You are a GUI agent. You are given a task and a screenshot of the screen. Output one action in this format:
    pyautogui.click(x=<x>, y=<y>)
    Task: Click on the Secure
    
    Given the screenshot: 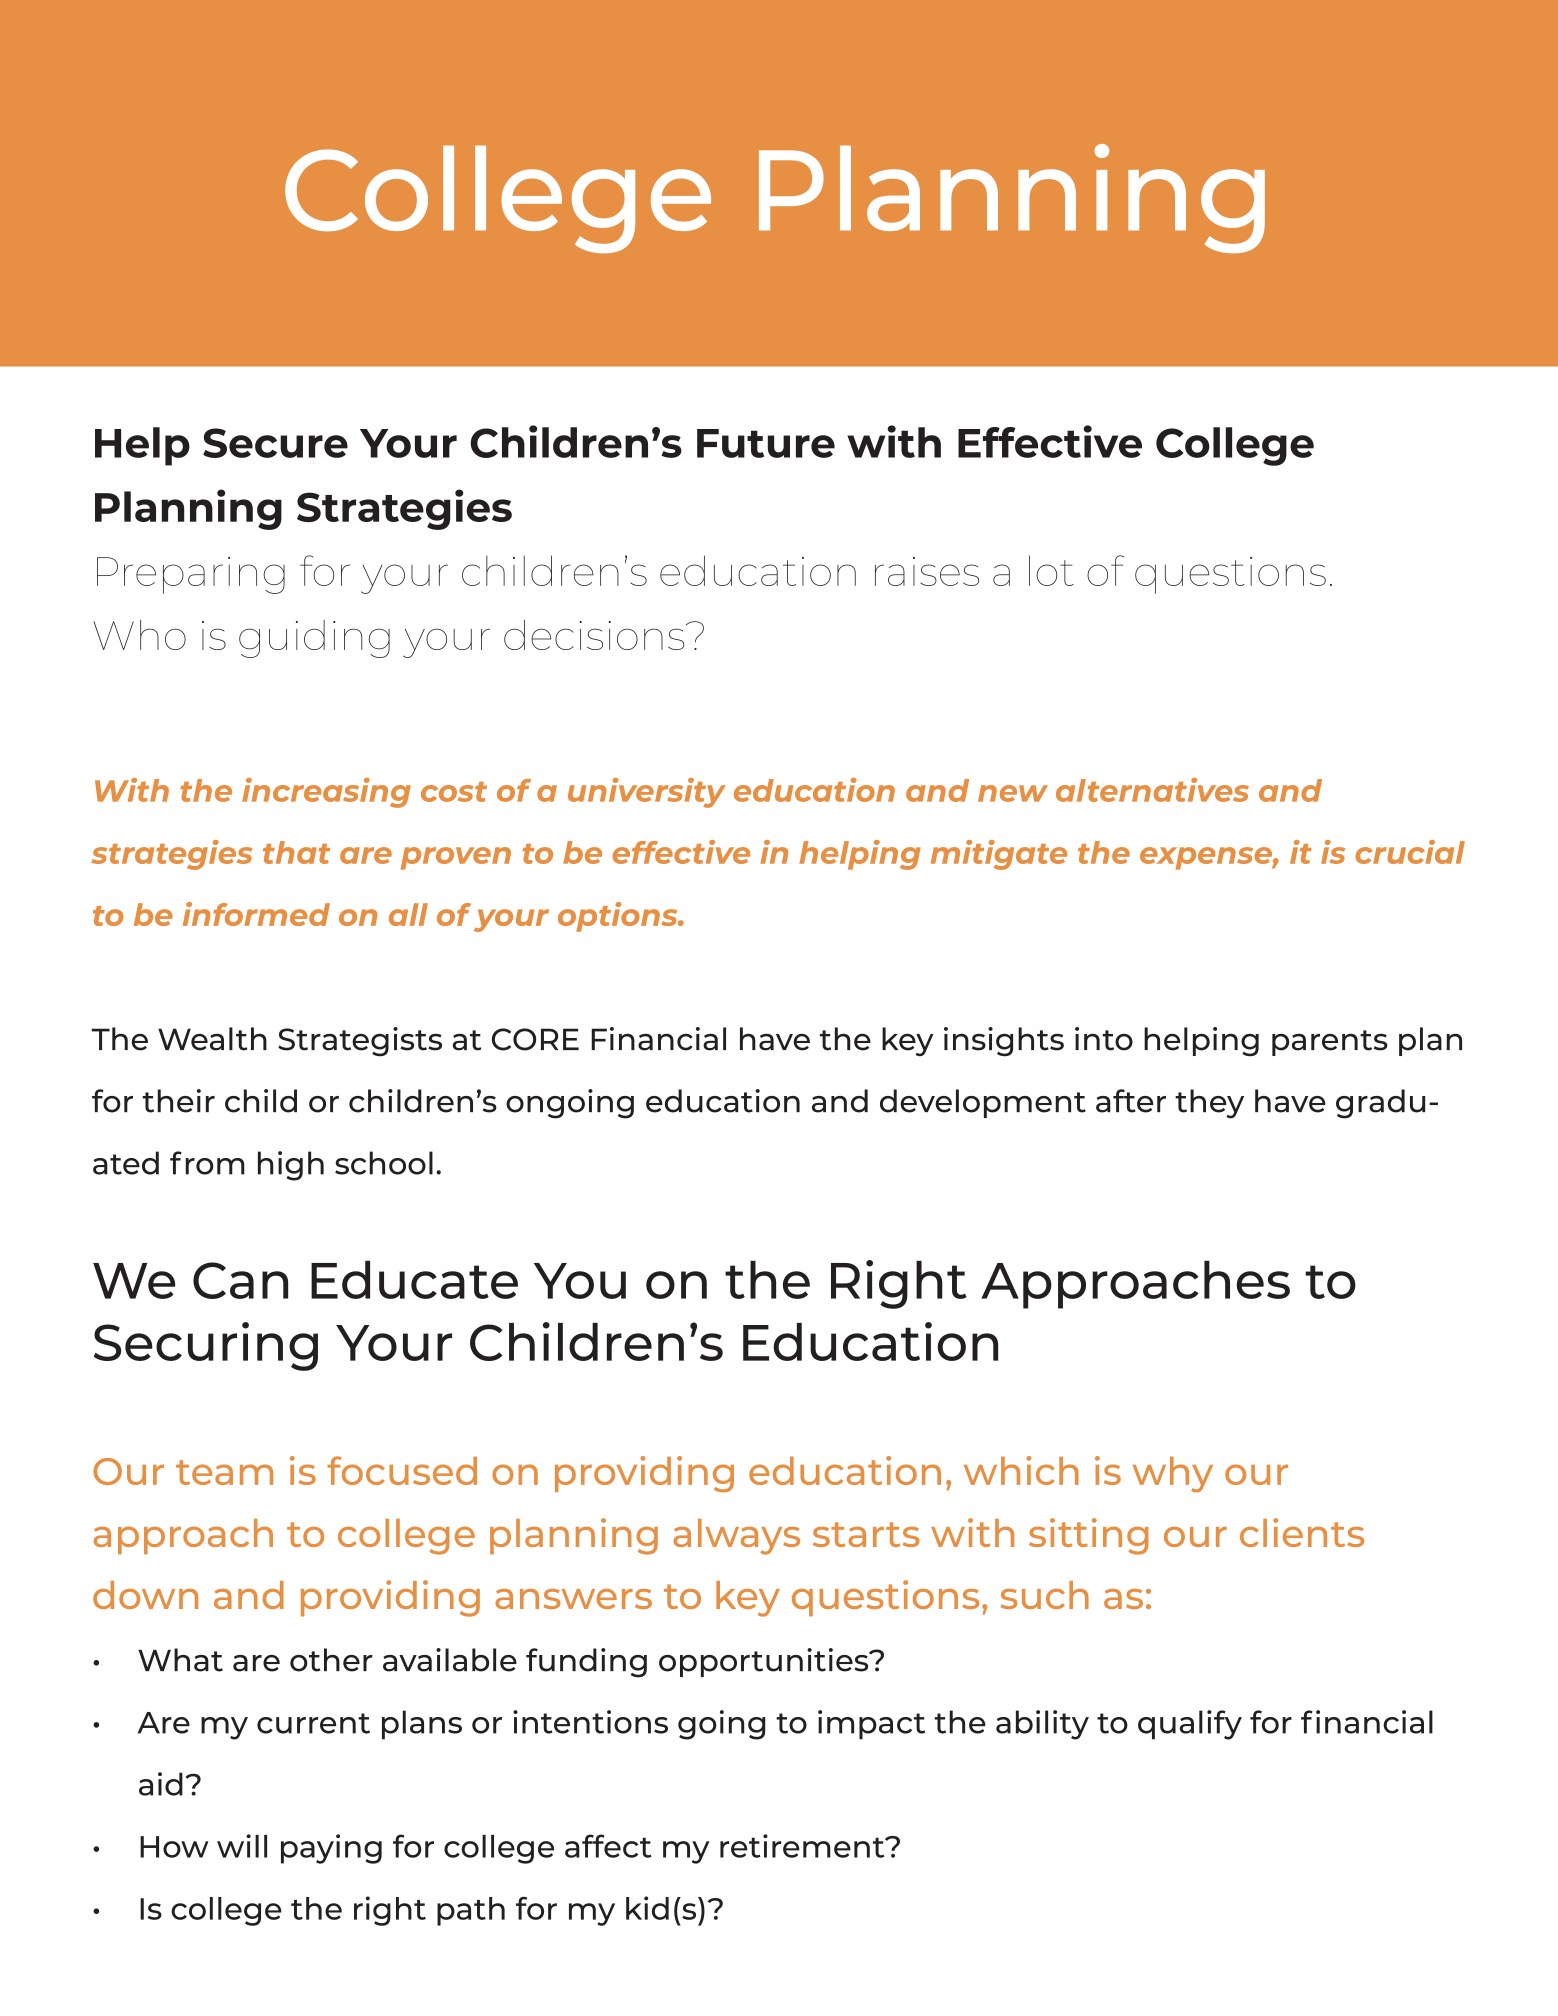 What is the action you would take?
    pyautogui.click(x=275, y=443)
